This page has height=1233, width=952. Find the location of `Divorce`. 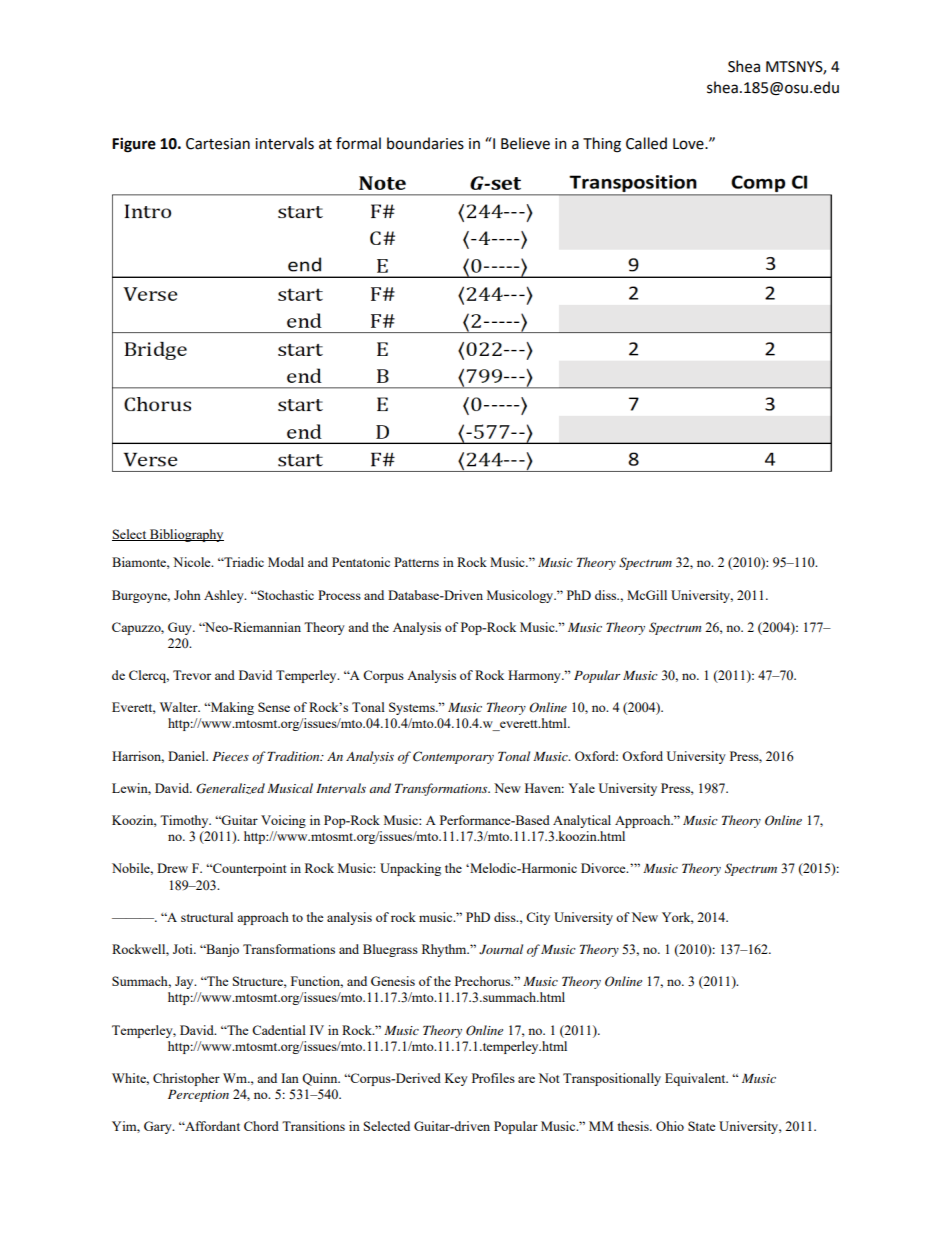

Divorce is located at coordinates (604, 868).
